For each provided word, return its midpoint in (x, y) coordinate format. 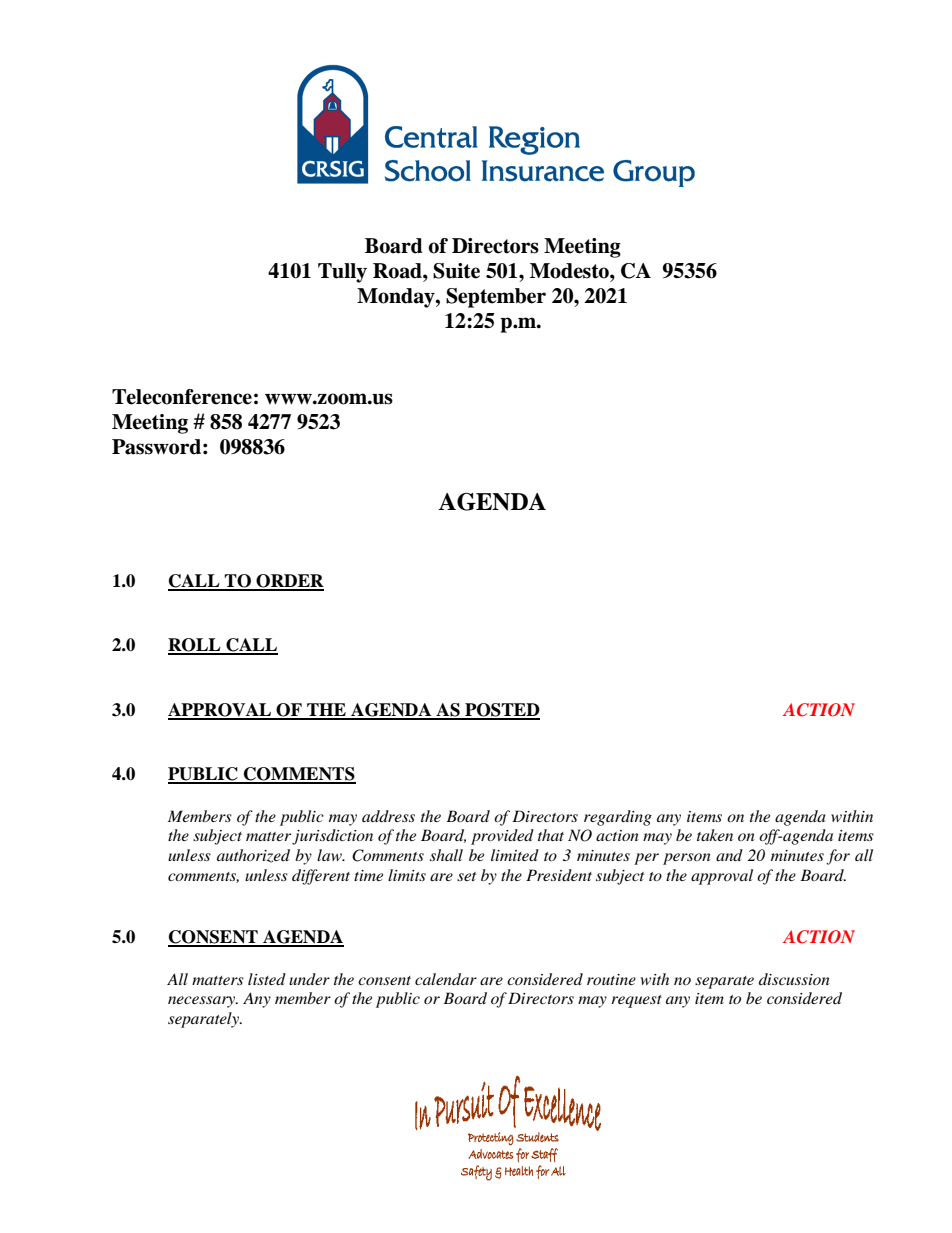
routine (611, 979)
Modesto (570, 271)
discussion (794, 979)
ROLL (195, 646)
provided (502, 837)
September (496, 298)
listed (267, 979)
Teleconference (182, 397)
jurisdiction (332, 837)
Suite (456, 271)
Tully (342, 273)
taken (715, 835)
